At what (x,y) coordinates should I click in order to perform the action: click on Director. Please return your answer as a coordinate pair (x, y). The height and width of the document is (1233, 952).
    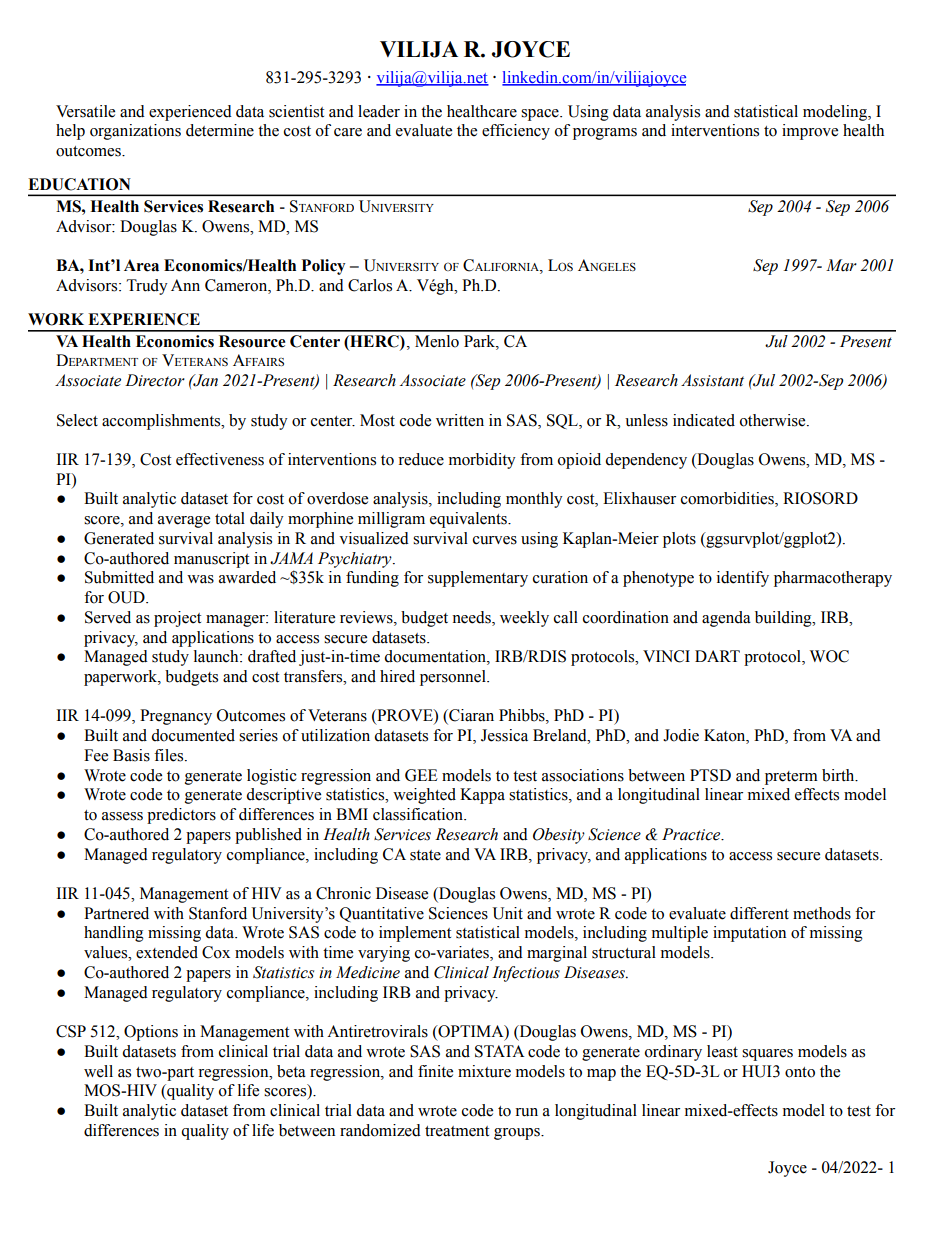
    Looking at the image, I should click on (155, 380).
